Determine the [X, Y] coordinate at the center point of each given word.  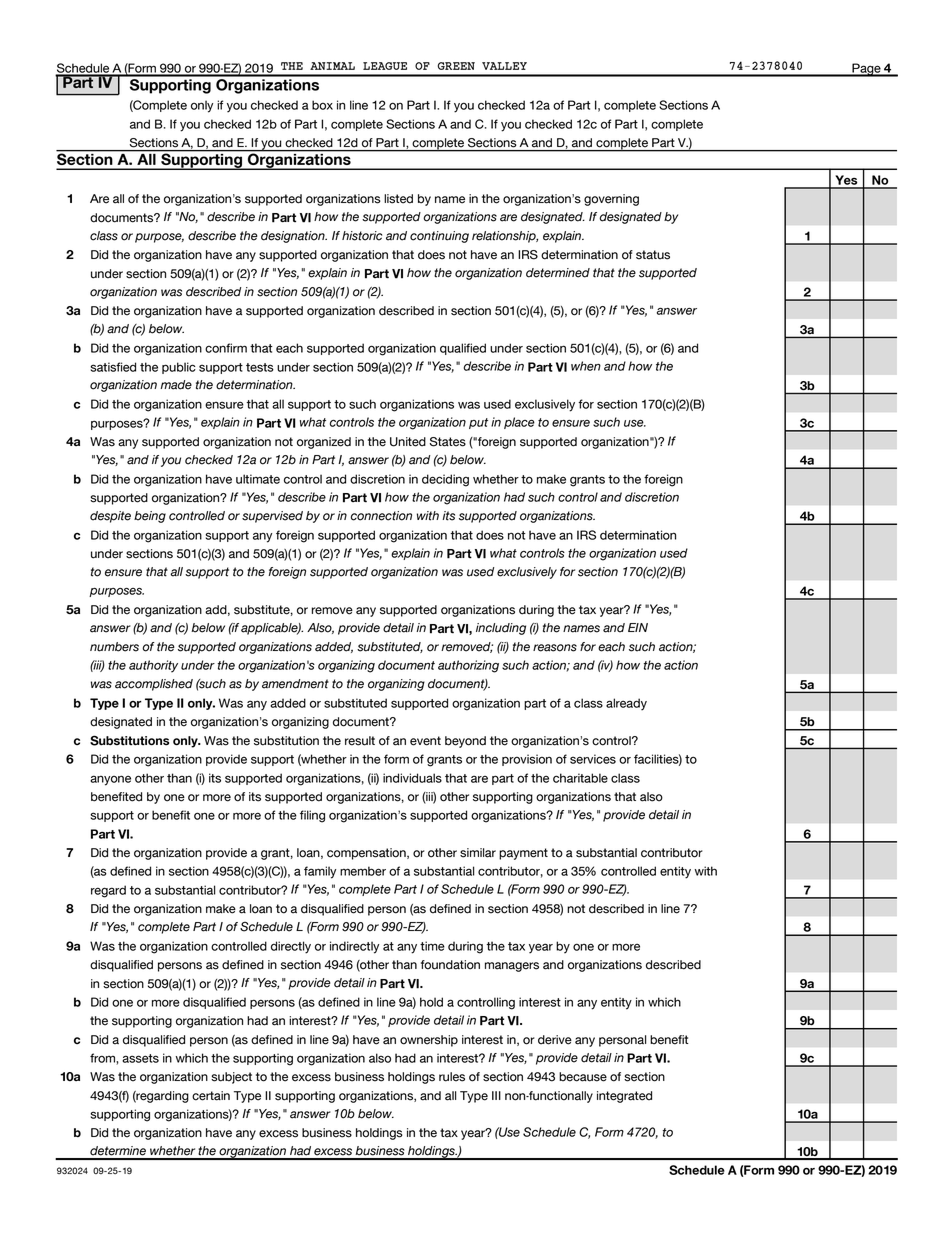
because [583, 1077]
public [179, 368]
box [322, 105]
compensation [367, 854]
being [150, 517]
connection [381, 516]
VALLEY [504, 66]
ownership [429, 1041]
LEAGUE [385, 66]
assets [140, 1058]
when [586, 366]
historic [362, 236]
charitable [580, 778]
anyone [110, 780]
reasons [555, 648]
